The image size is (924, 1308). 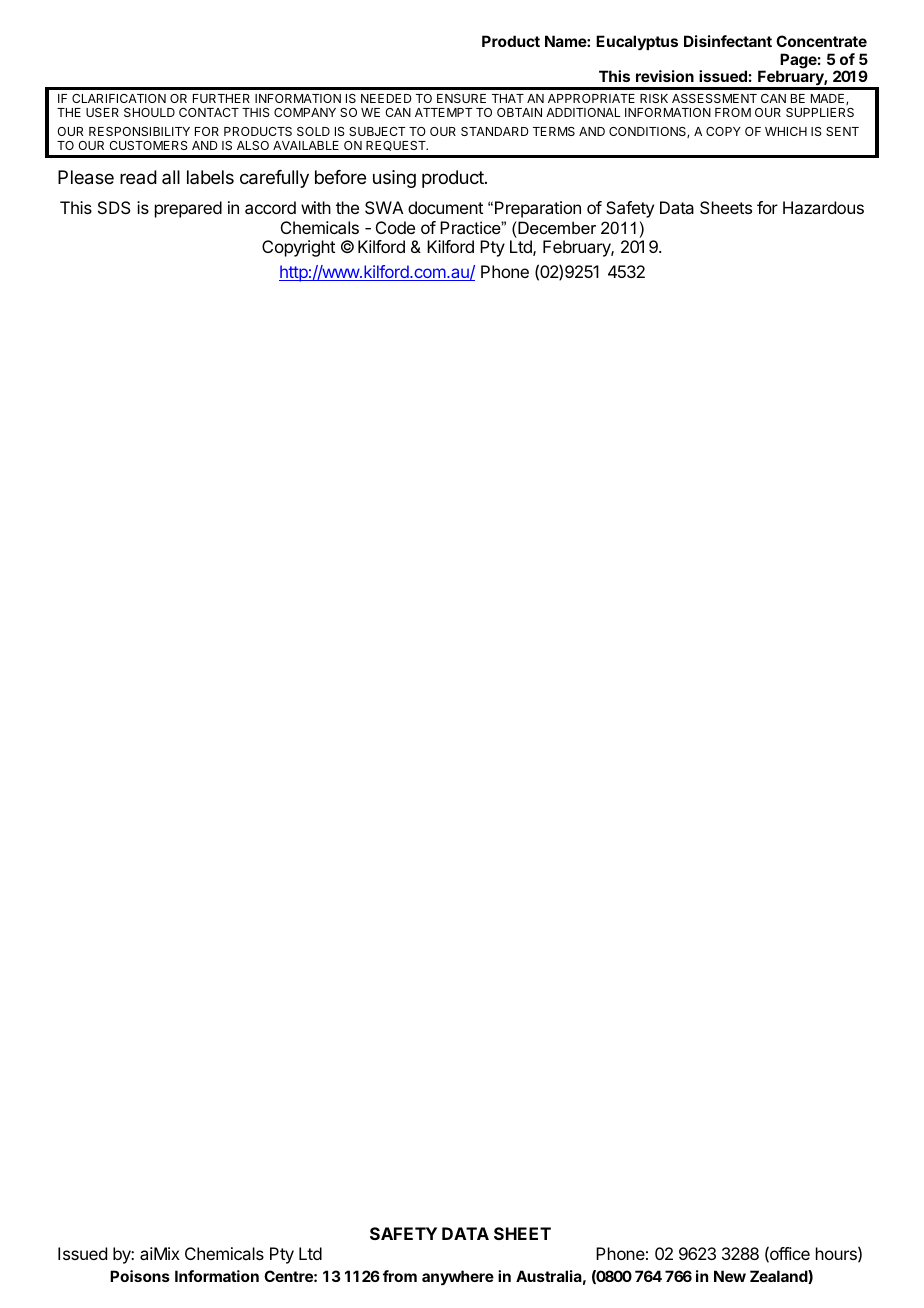 I want to click on anywhere, so click(x=458, y=1277).
